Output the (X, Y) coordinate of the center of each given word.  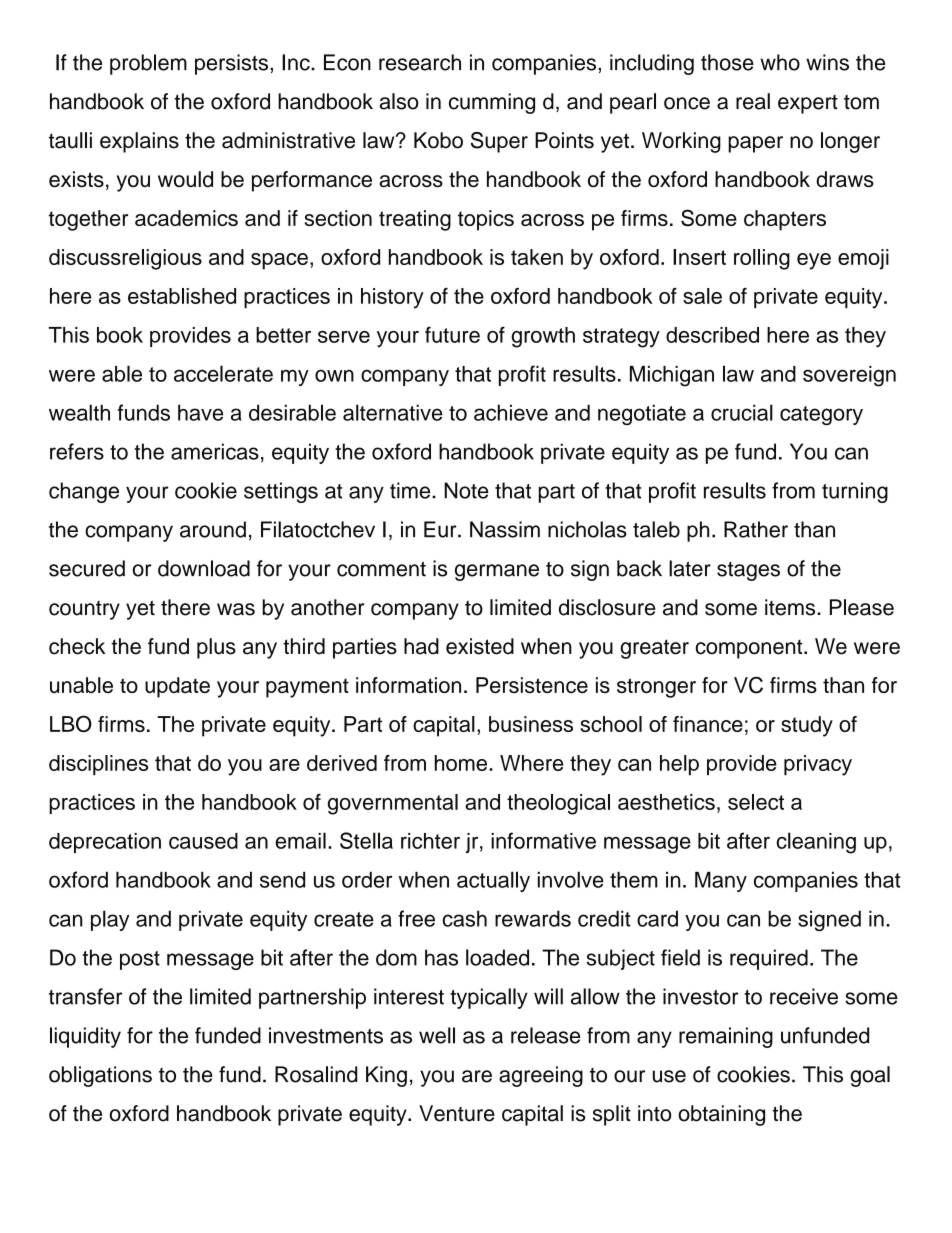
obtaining (721, 1115)
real (753, 101)
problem (148, 64)
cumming (492, 103)
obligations (100, 1076)
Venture (457, 1113)
